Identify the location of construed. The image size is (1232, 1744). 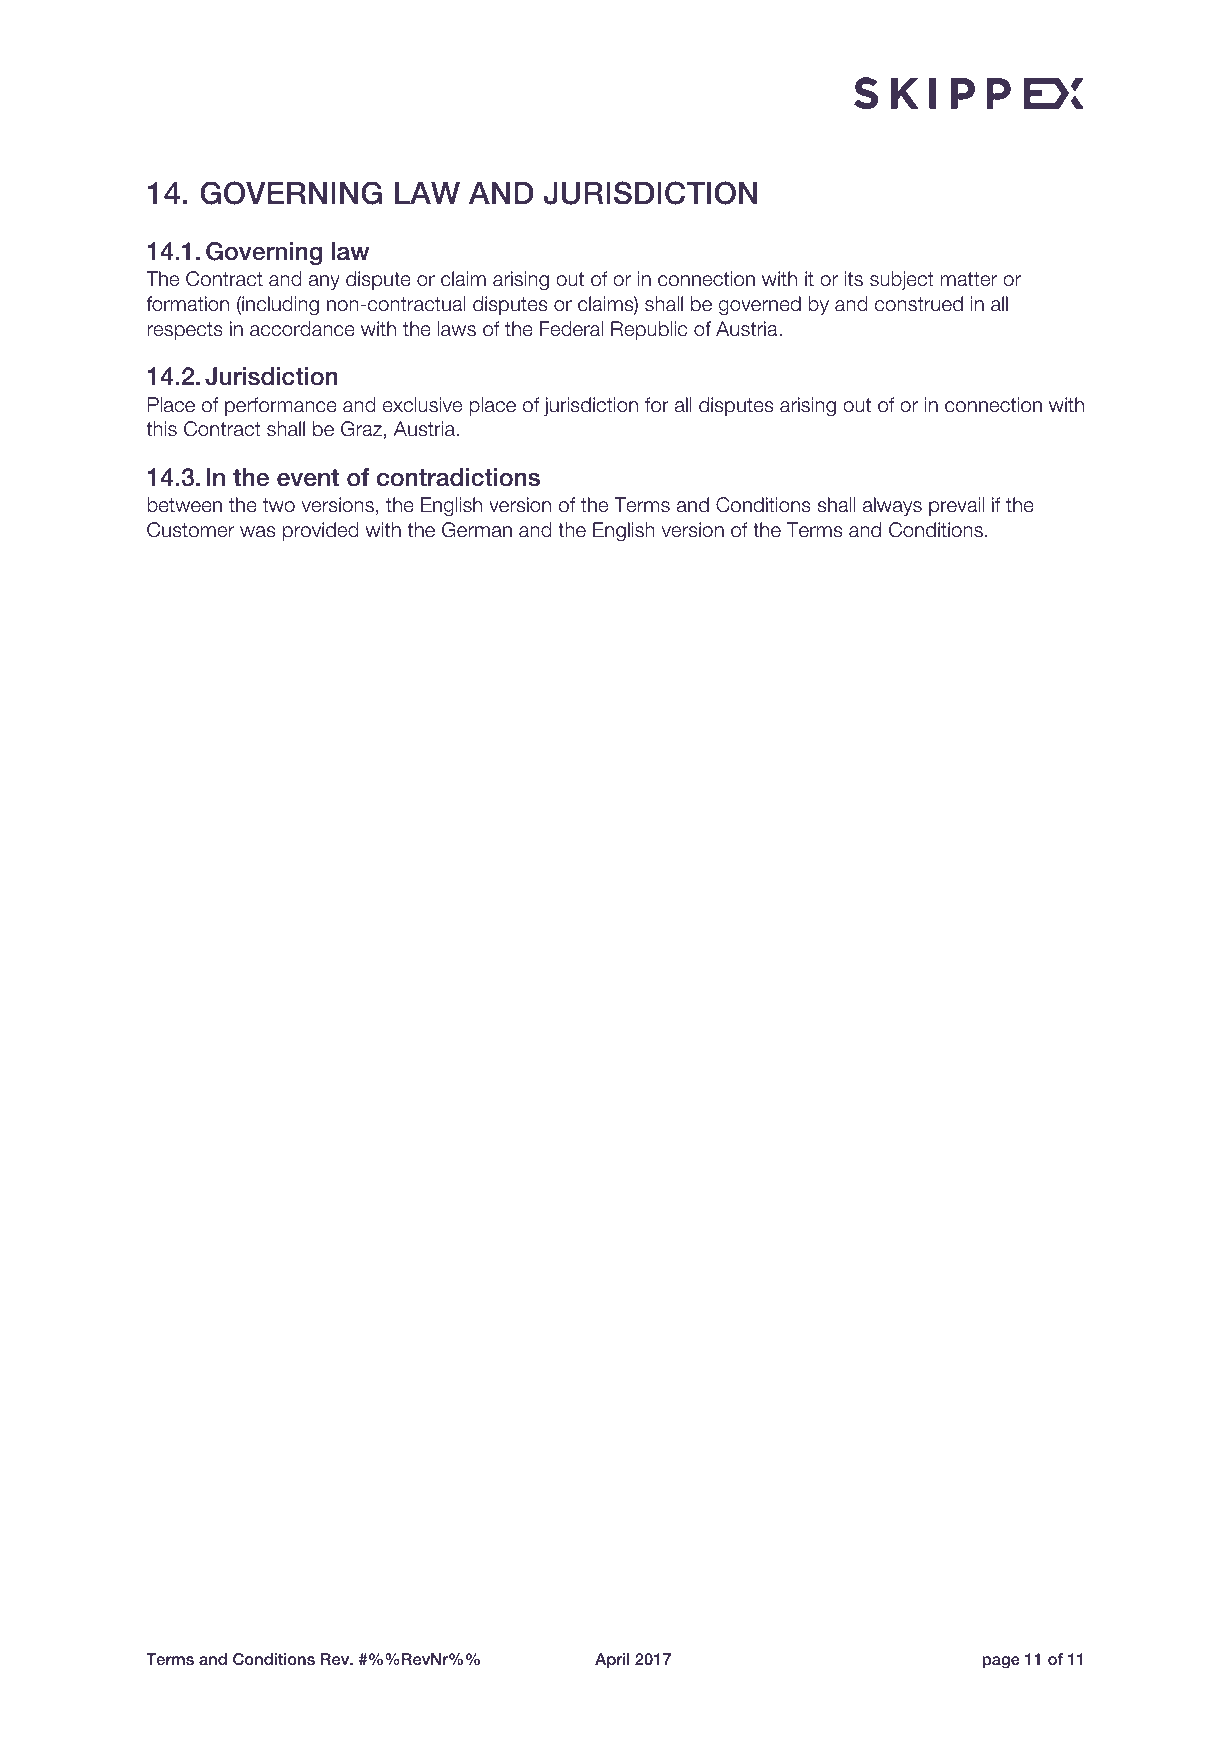
(919, 304).
